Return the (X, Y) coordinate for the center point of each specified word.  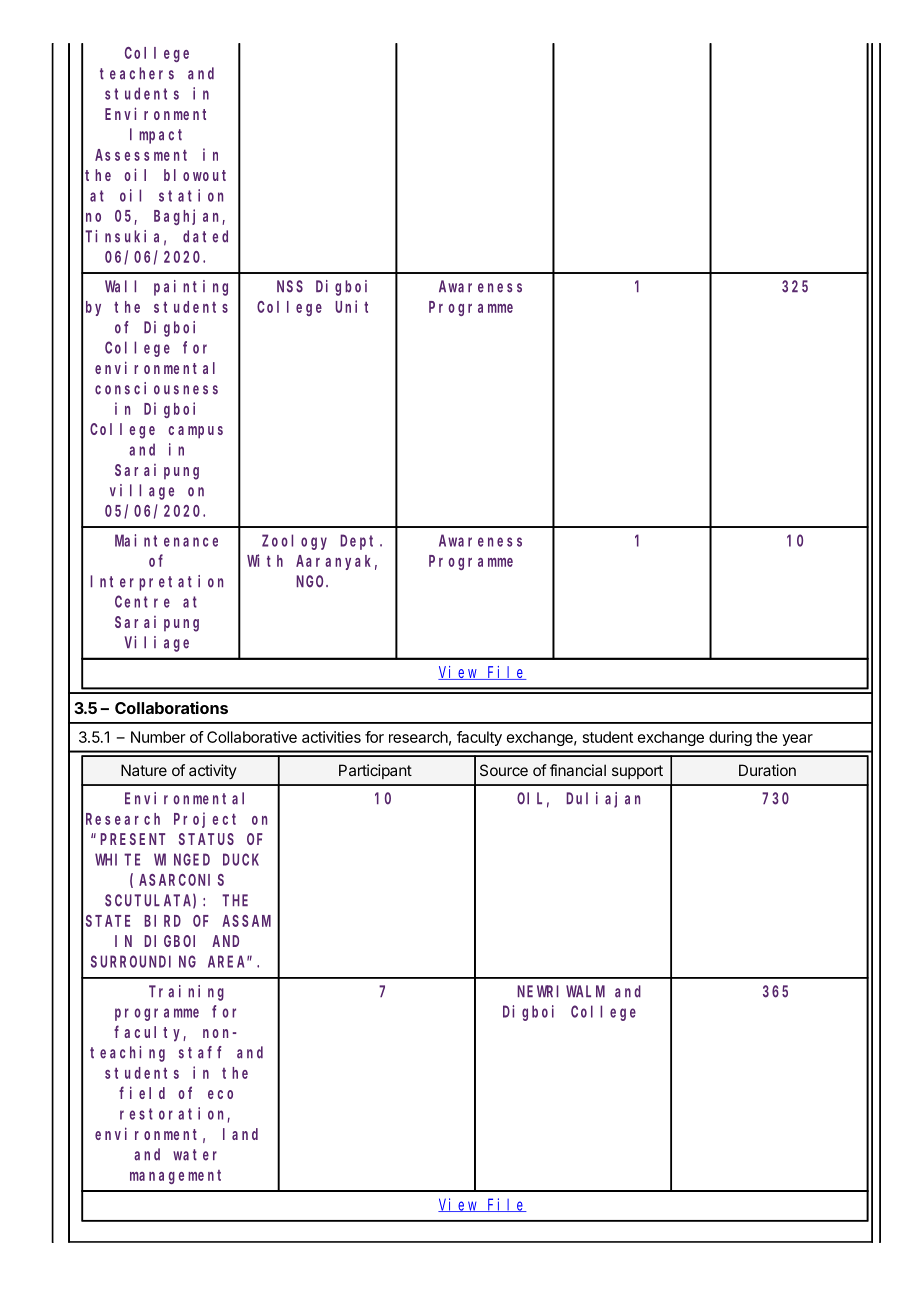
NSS (290, 287)
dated (205, 236)
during (730, 738)
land (240, 1134)
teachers (137, 73)
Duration (767, 770)
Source (504, 770)
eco (220, 1094)
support (637, 772)
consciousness (156, 388)
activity (213, 771)
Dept (360, 542)
